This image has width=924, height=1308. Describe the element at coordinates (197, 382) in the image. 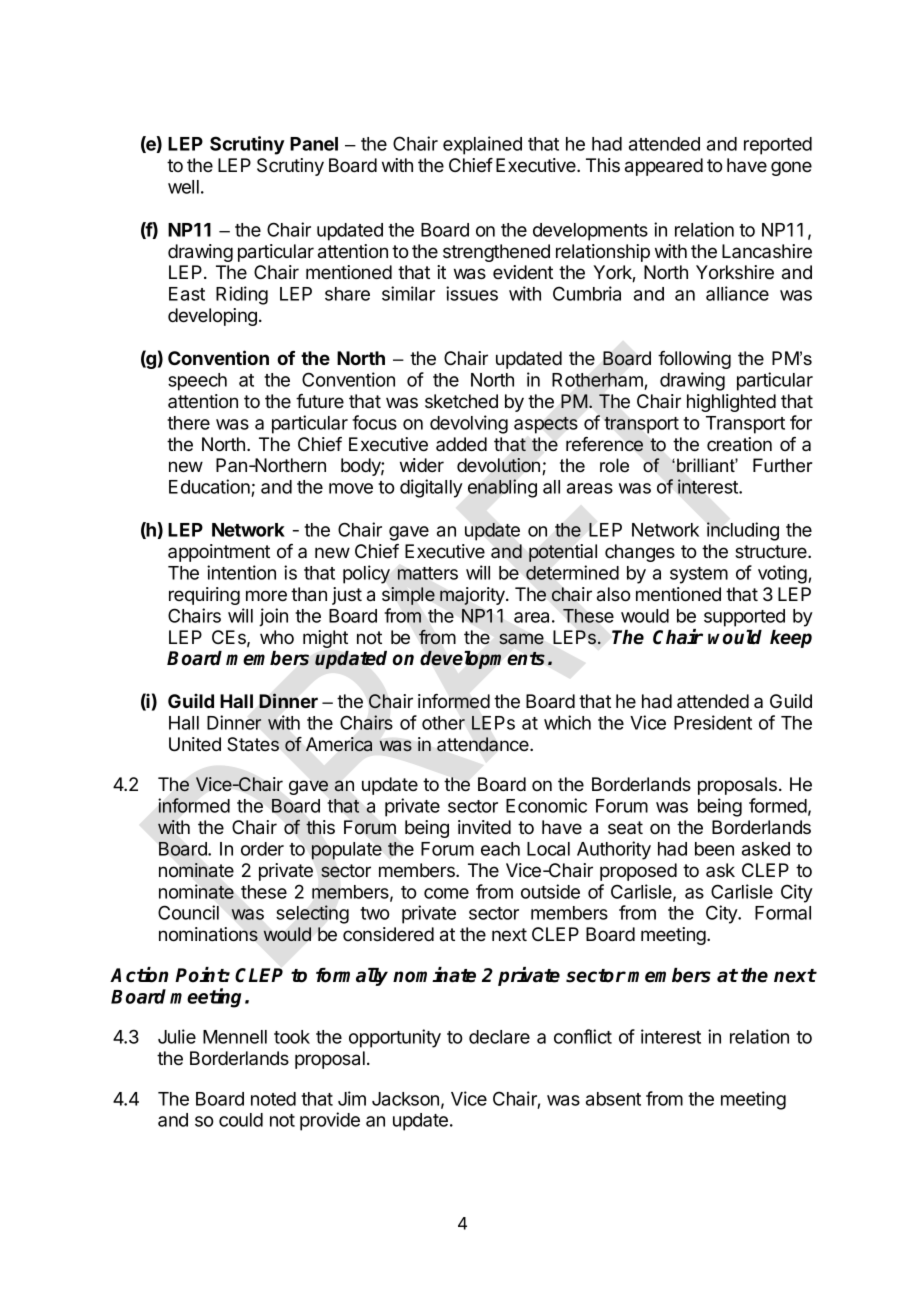

I see `speech` at that location.
